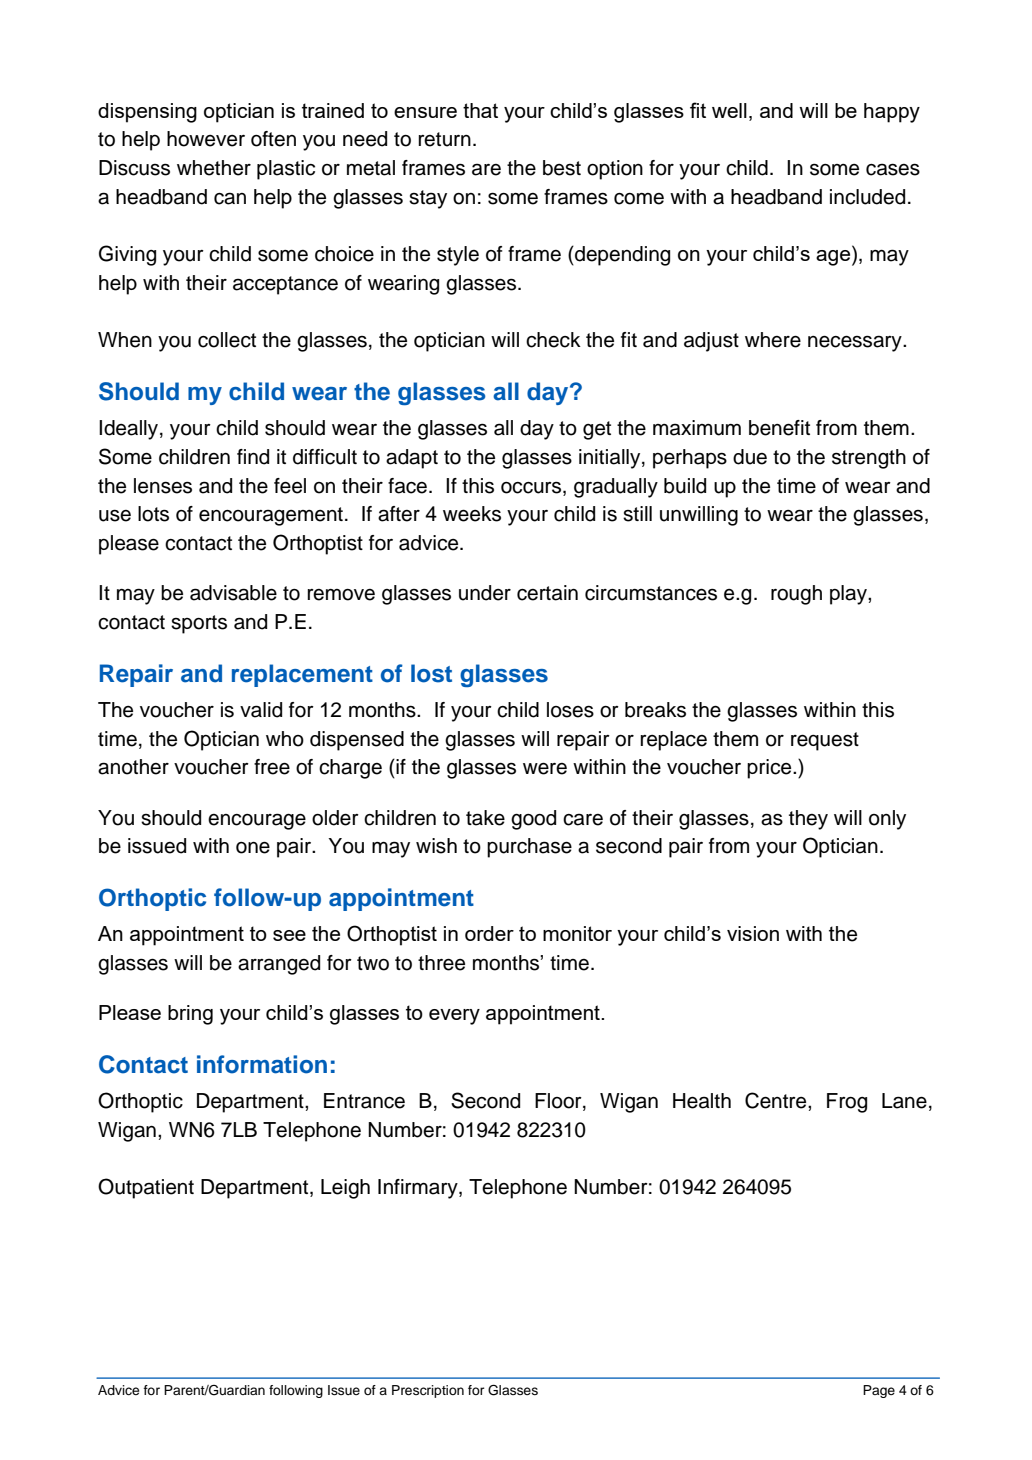  What do you see at coordinates (146, 1188) in the document?
I see `Outpatient` at bounding box center [146, 1188].
